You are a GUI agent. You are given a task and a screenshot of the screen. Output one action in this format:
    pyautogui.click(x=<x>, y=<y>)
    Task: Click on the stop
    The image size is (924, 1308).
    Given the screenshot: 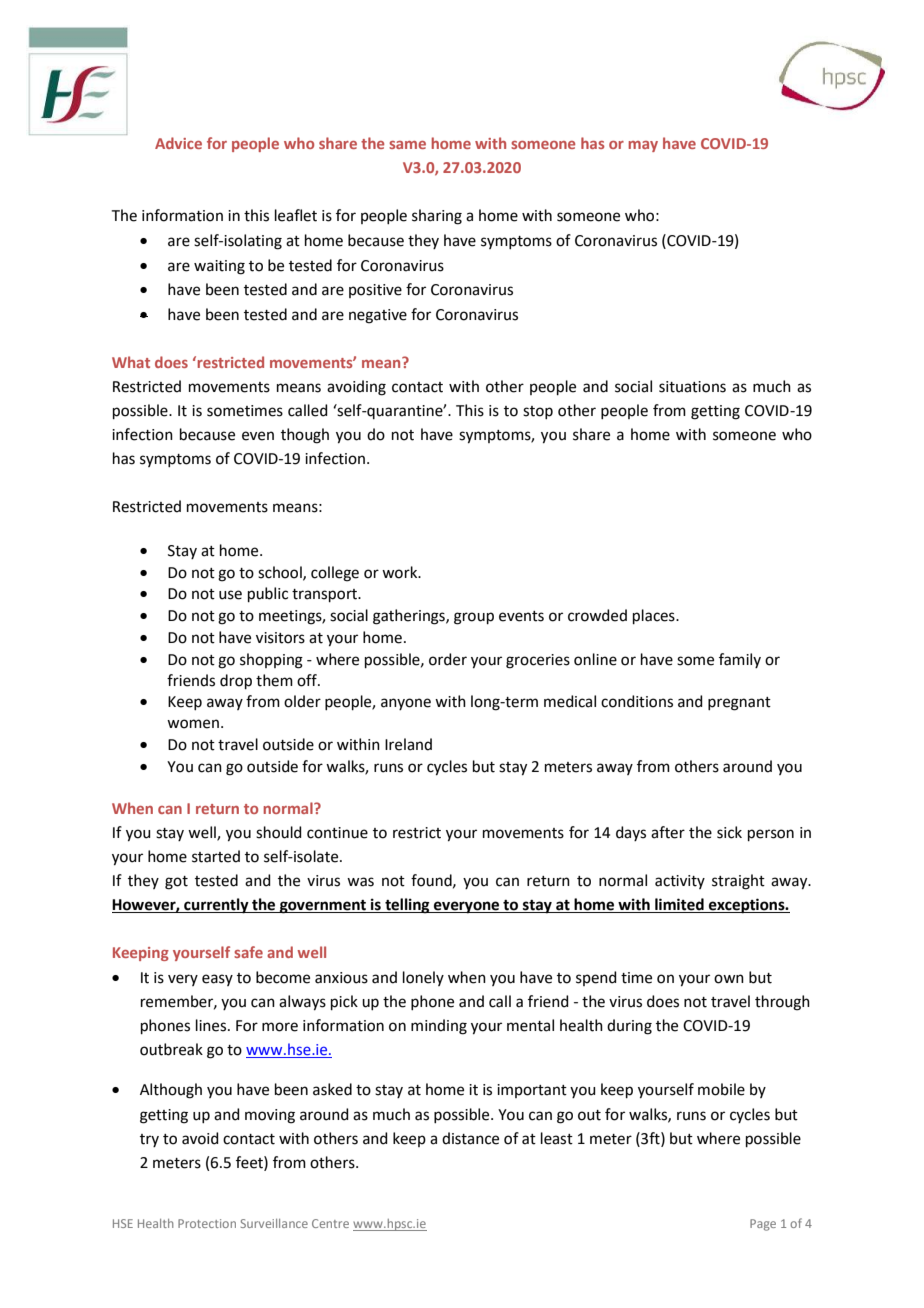 What is the action you would take?
    pyautogui.click(x=538, y=412)
